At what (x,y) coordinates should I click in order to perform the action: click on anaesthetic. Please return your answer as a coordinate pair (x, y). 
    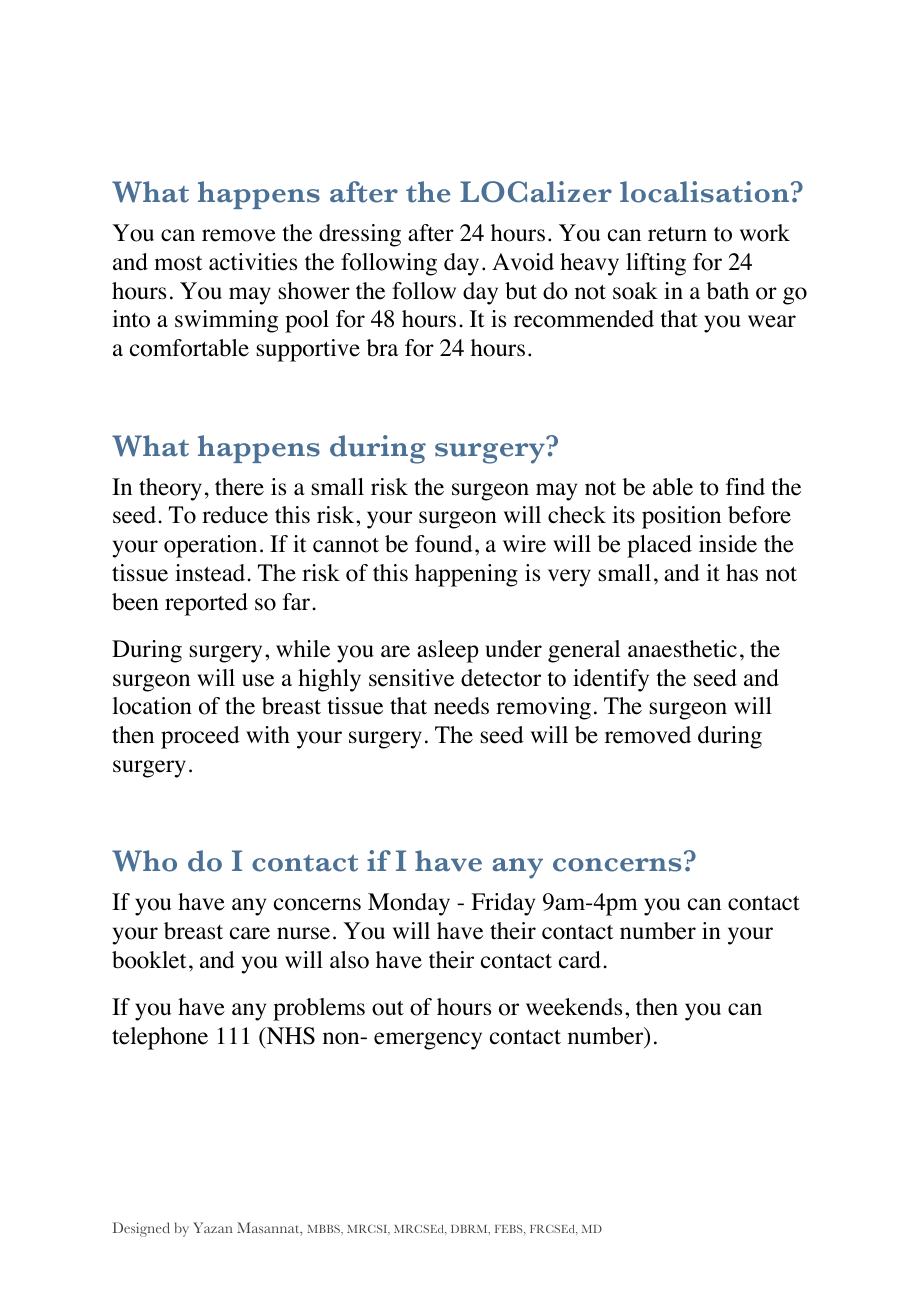
    Looking at the image, I should click on (682, 649).
